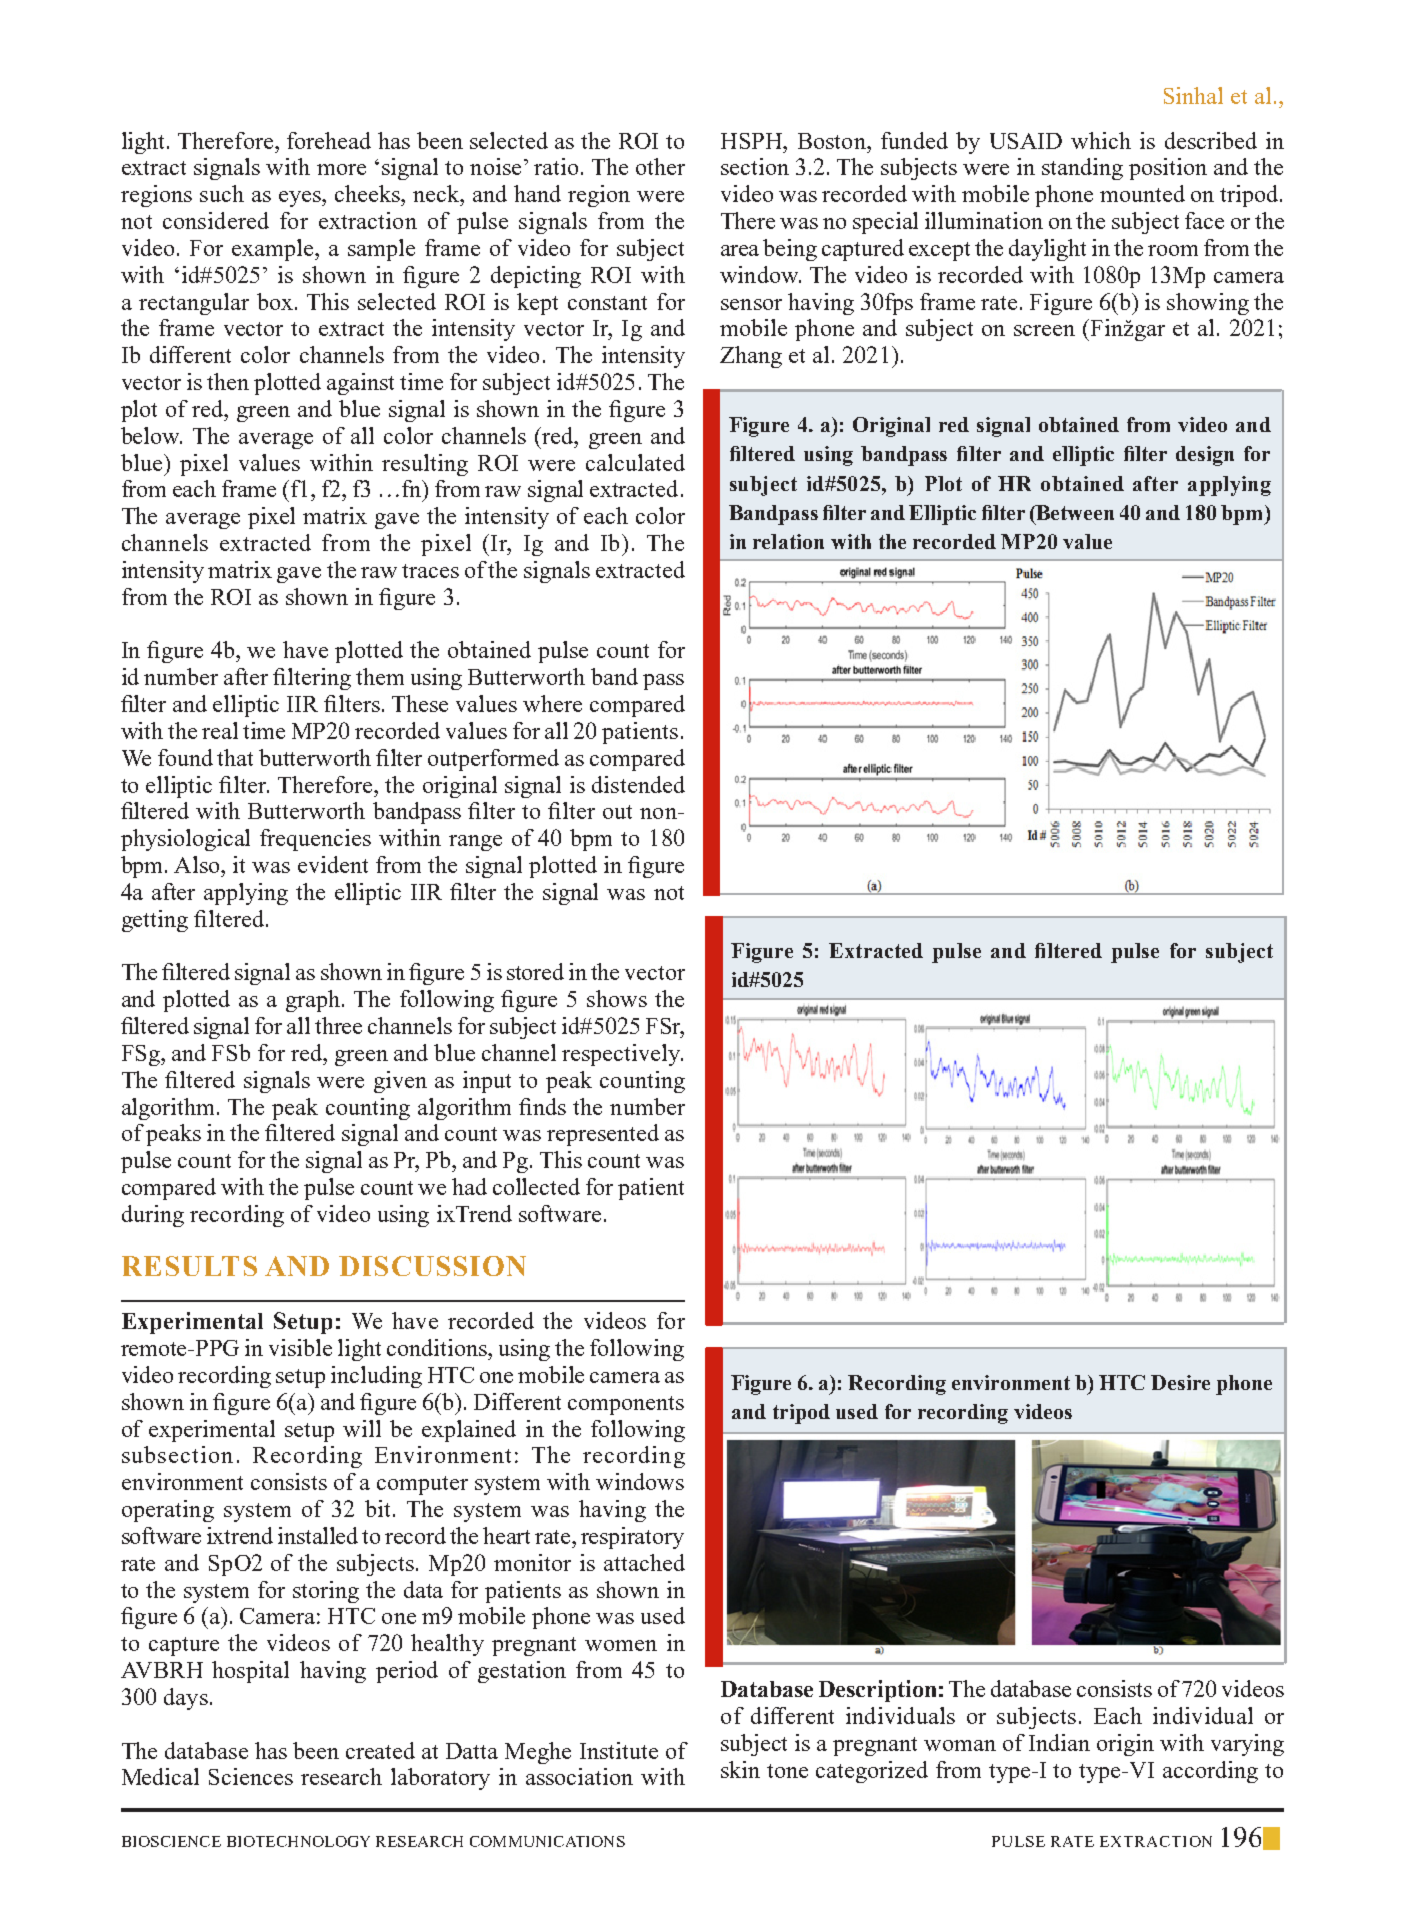  What do you see at coordinates (740, 1769) in the page?
I see `skin` at bounding box center [740, 1769].
